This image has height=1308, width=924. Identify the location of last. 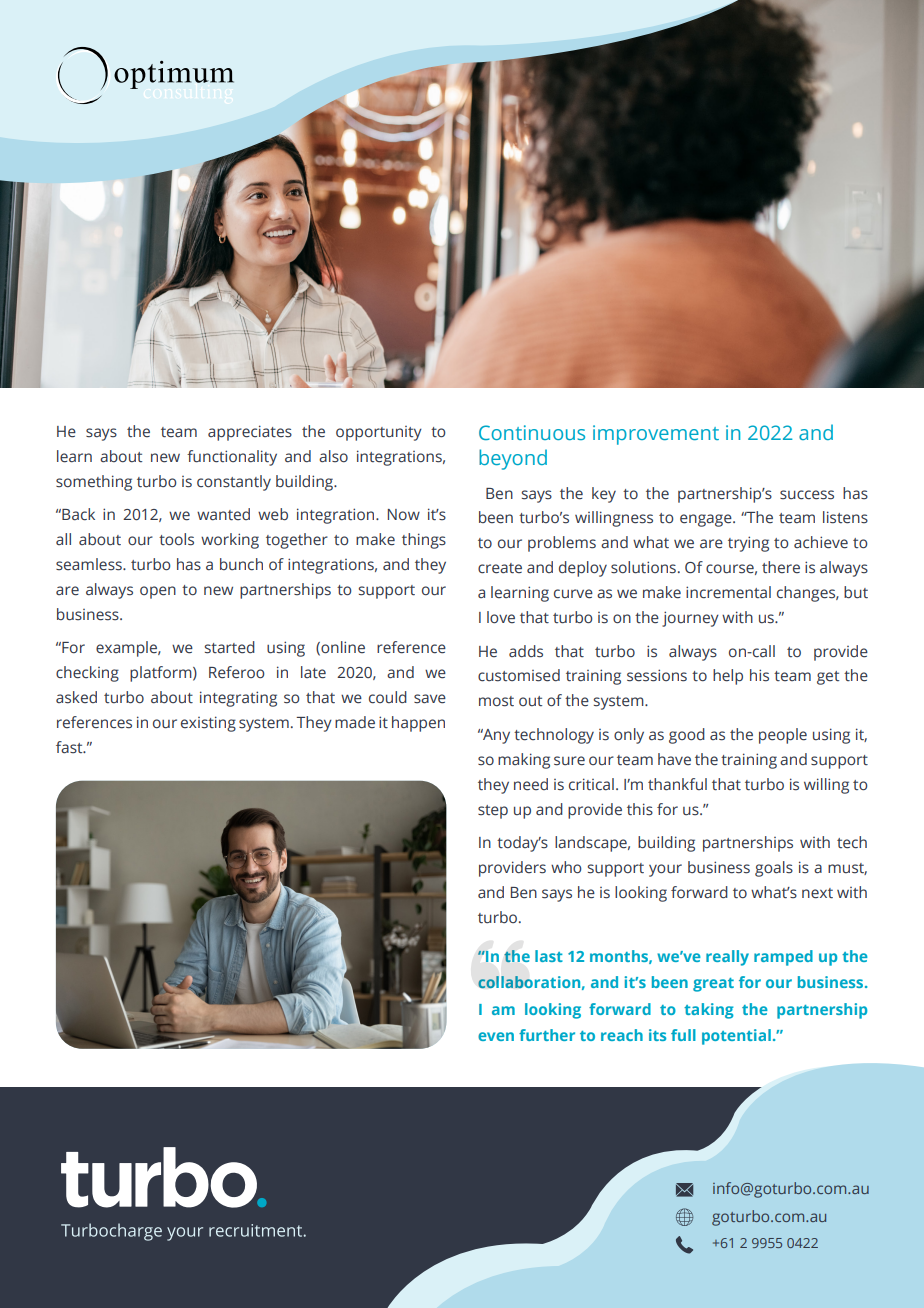
(549, 956).
